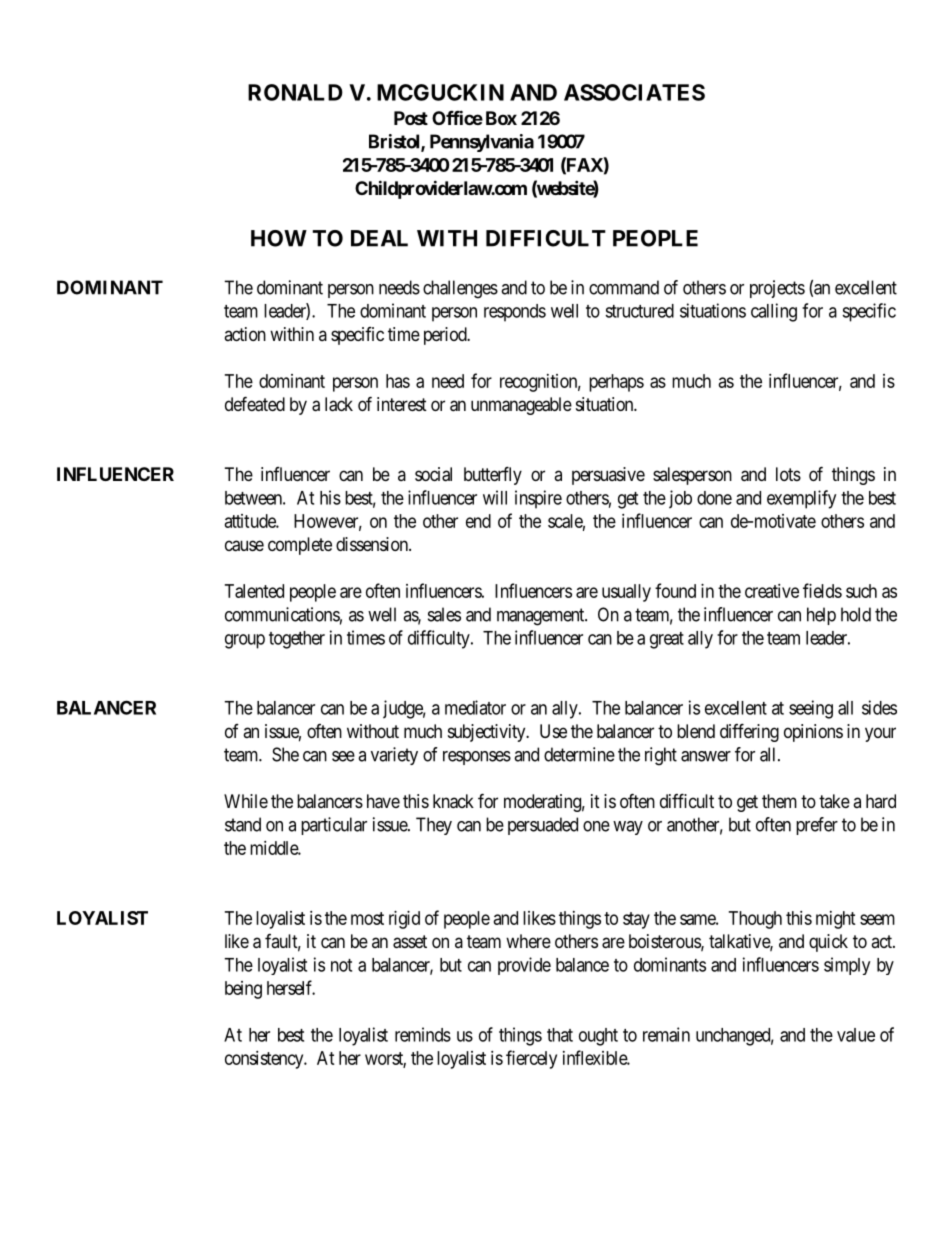  Describe the element at coordinates (300, 546) in the image. I see `complete` at that location.
